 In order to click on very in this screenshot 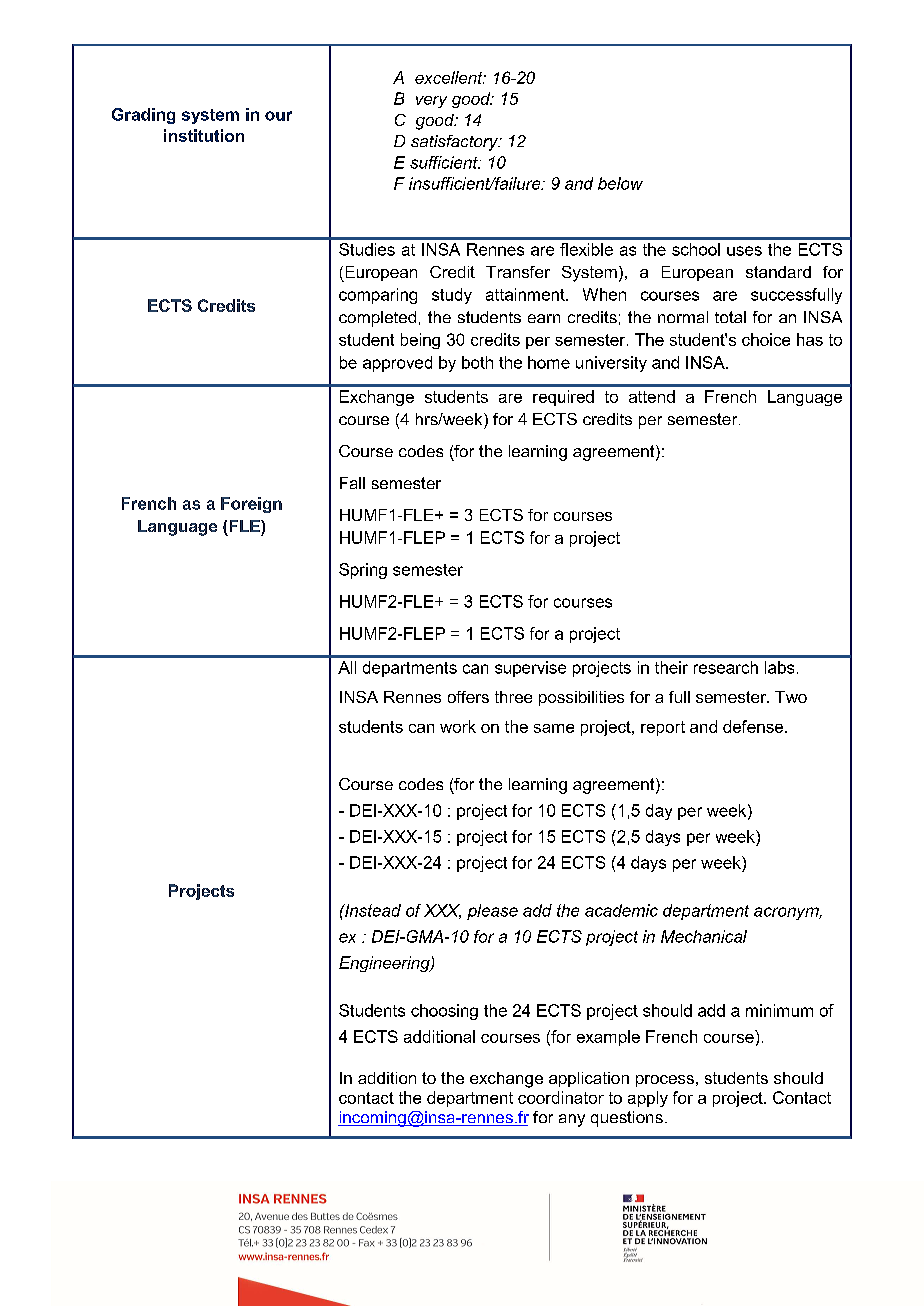, I will do `click(431, 102)`.
